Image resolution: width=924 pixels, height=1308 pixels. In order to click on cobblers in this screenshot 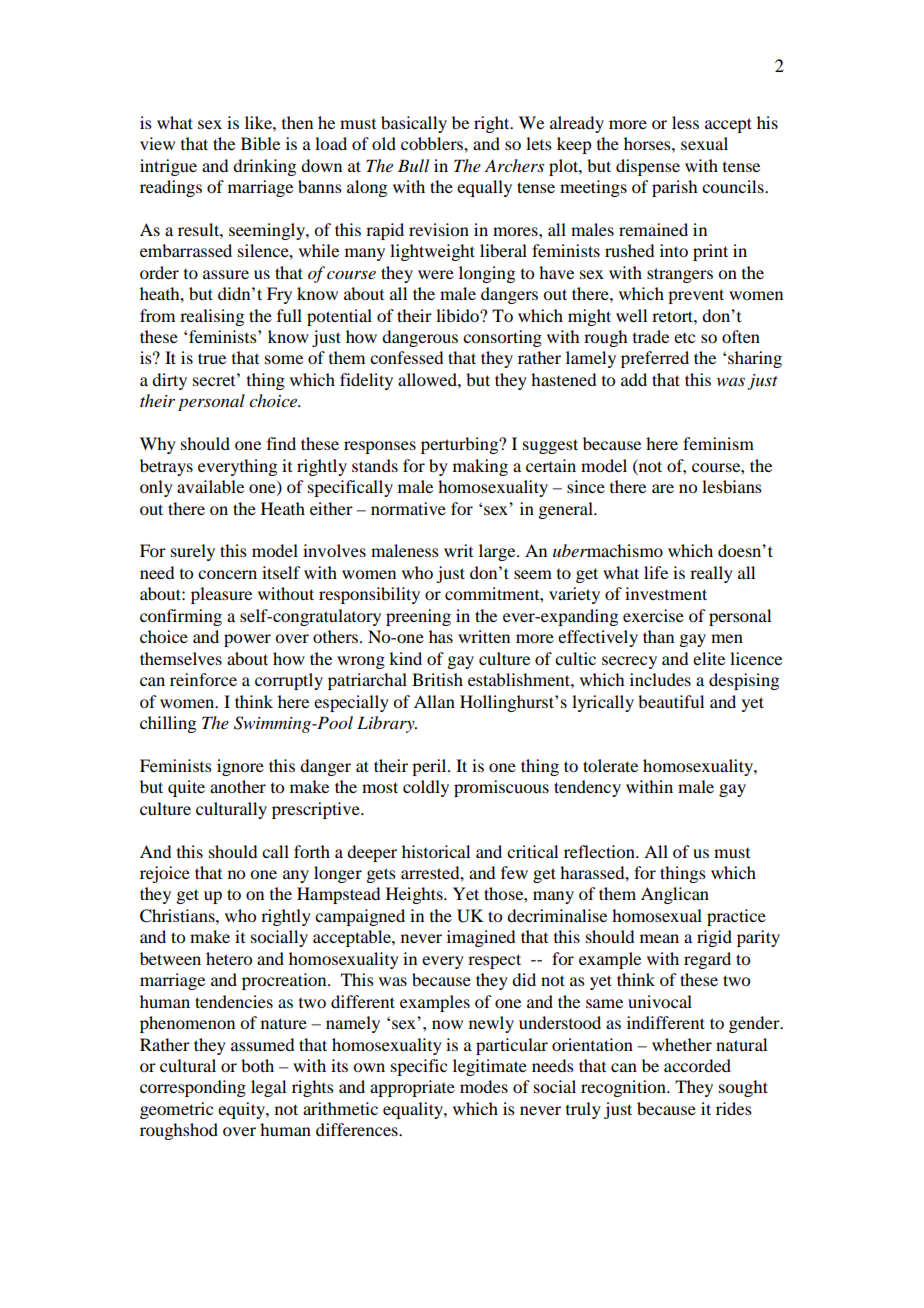, I will do `click(433, 143)`.
